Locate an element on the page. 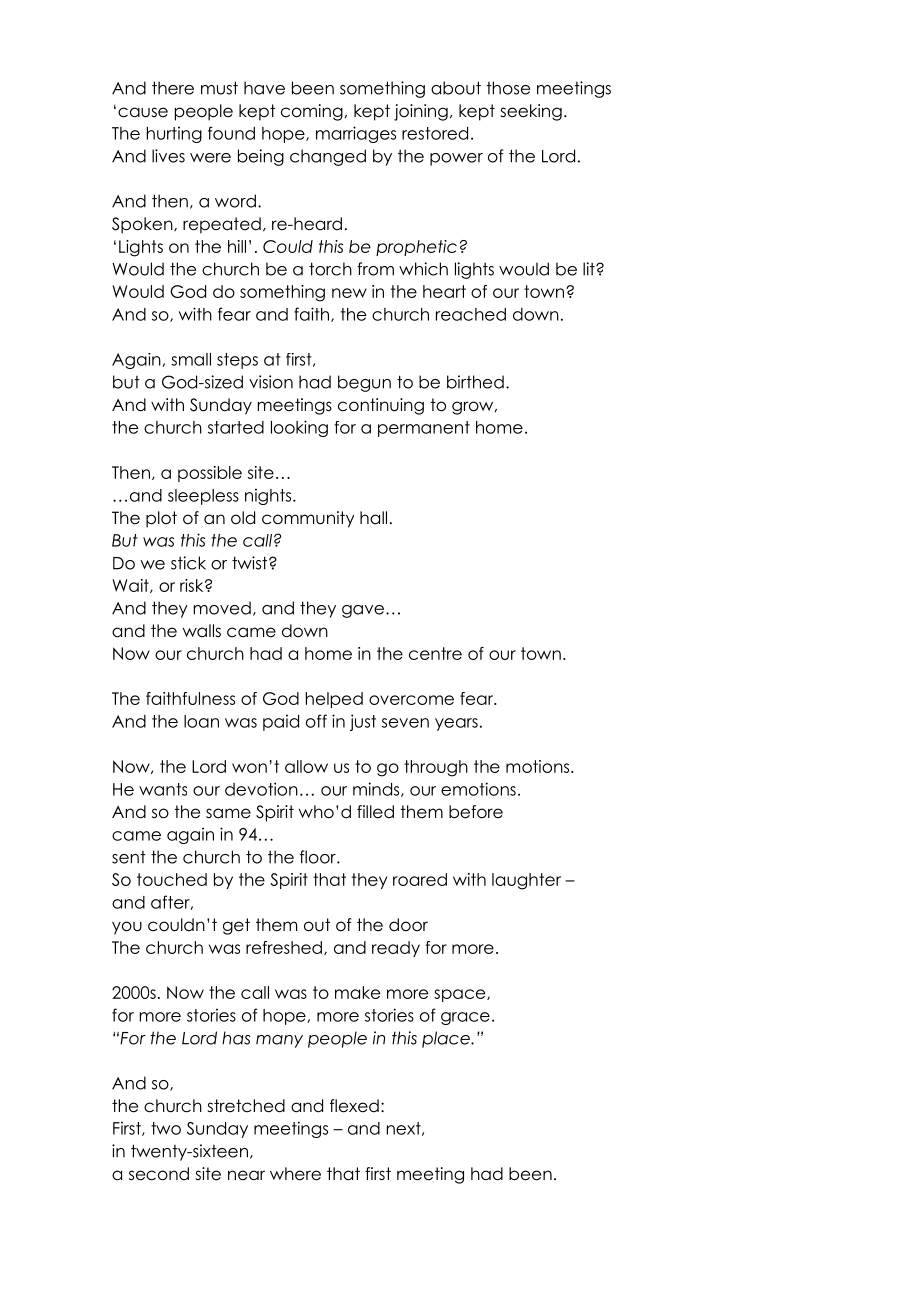  gave is located at coordinates (363, 611).
